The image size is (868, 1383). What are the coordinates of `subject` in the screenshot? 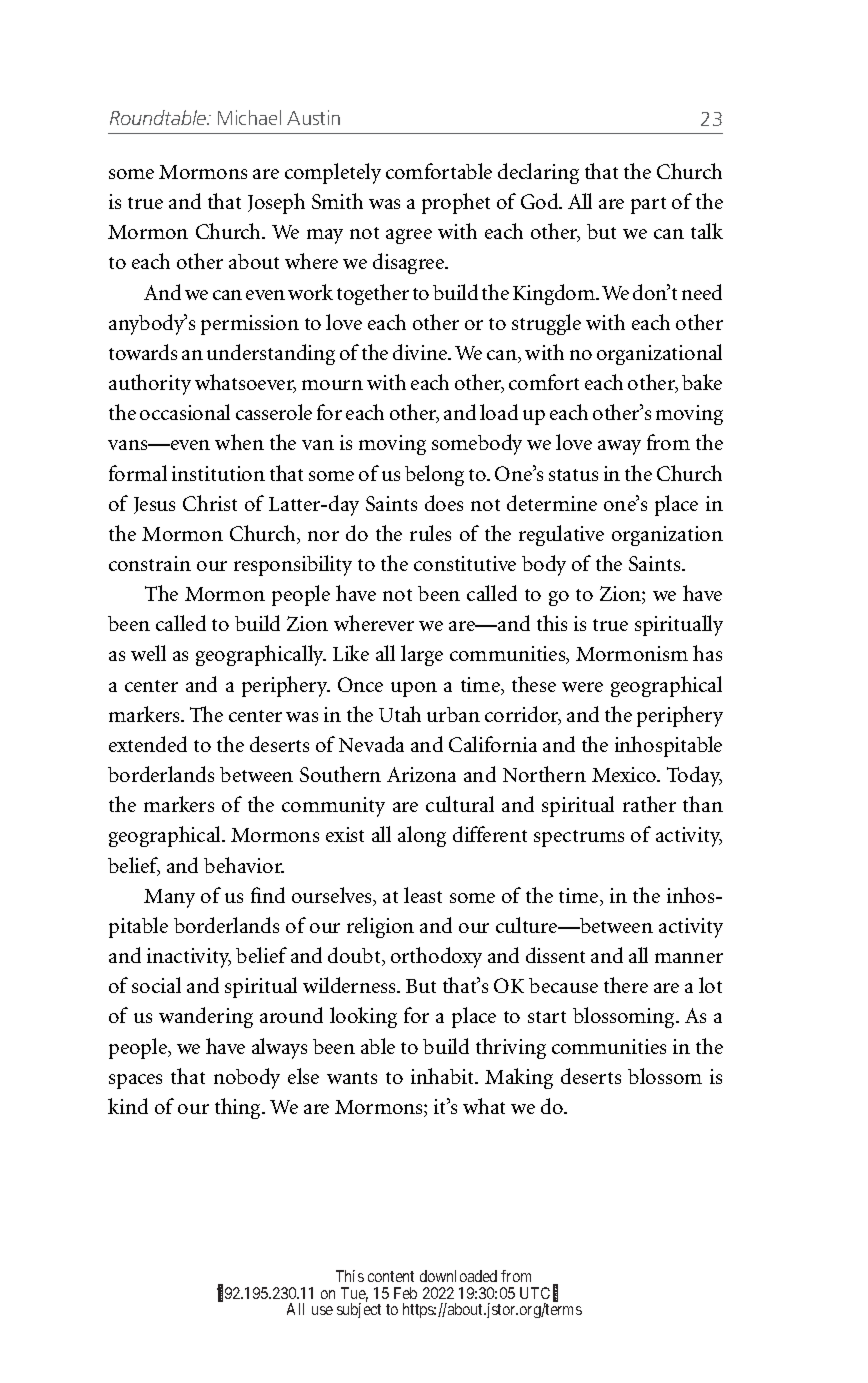 It's located at (359, 1310).
